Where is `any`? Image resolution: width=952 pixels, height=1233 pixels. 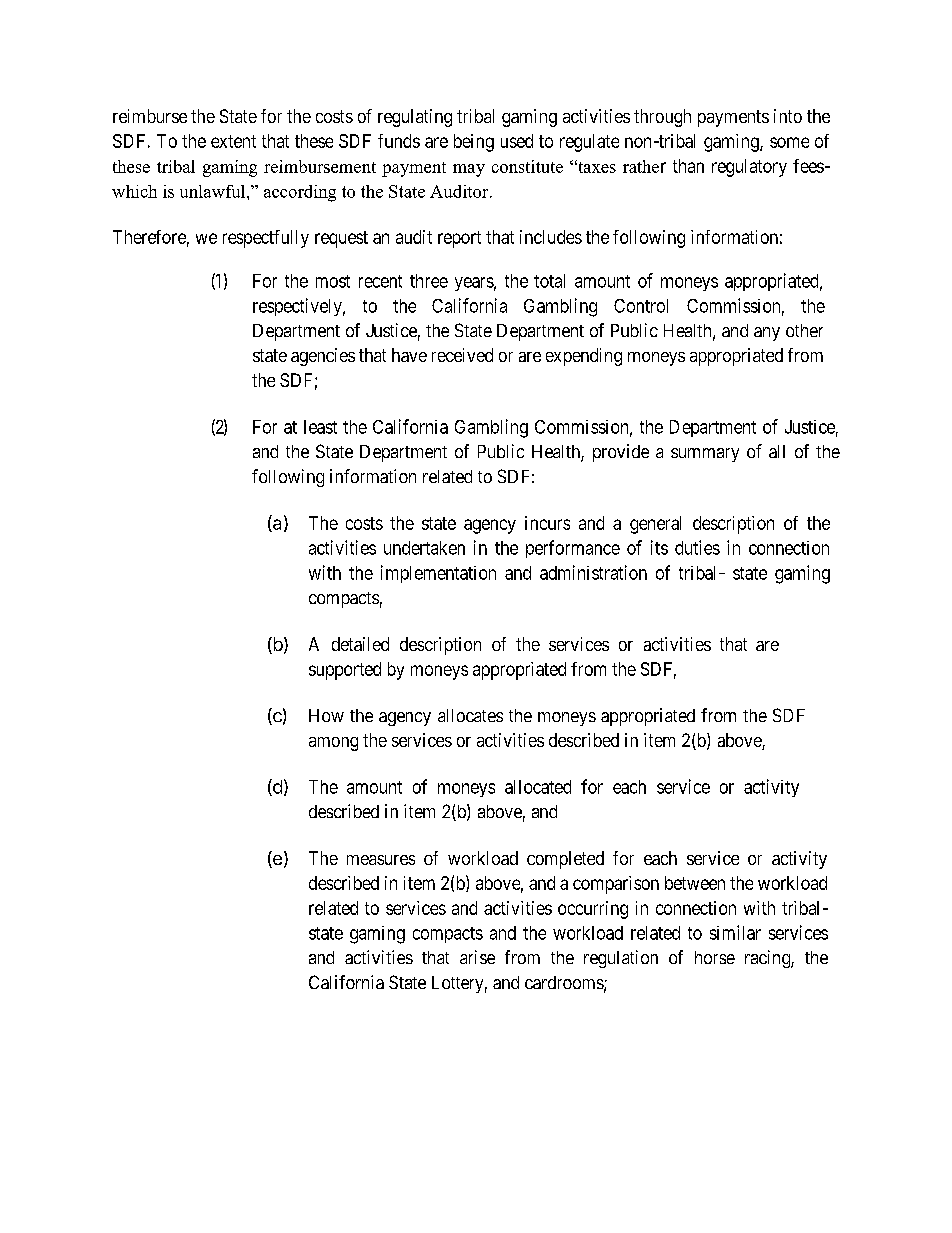 any is located at coordinates (767, 334).
